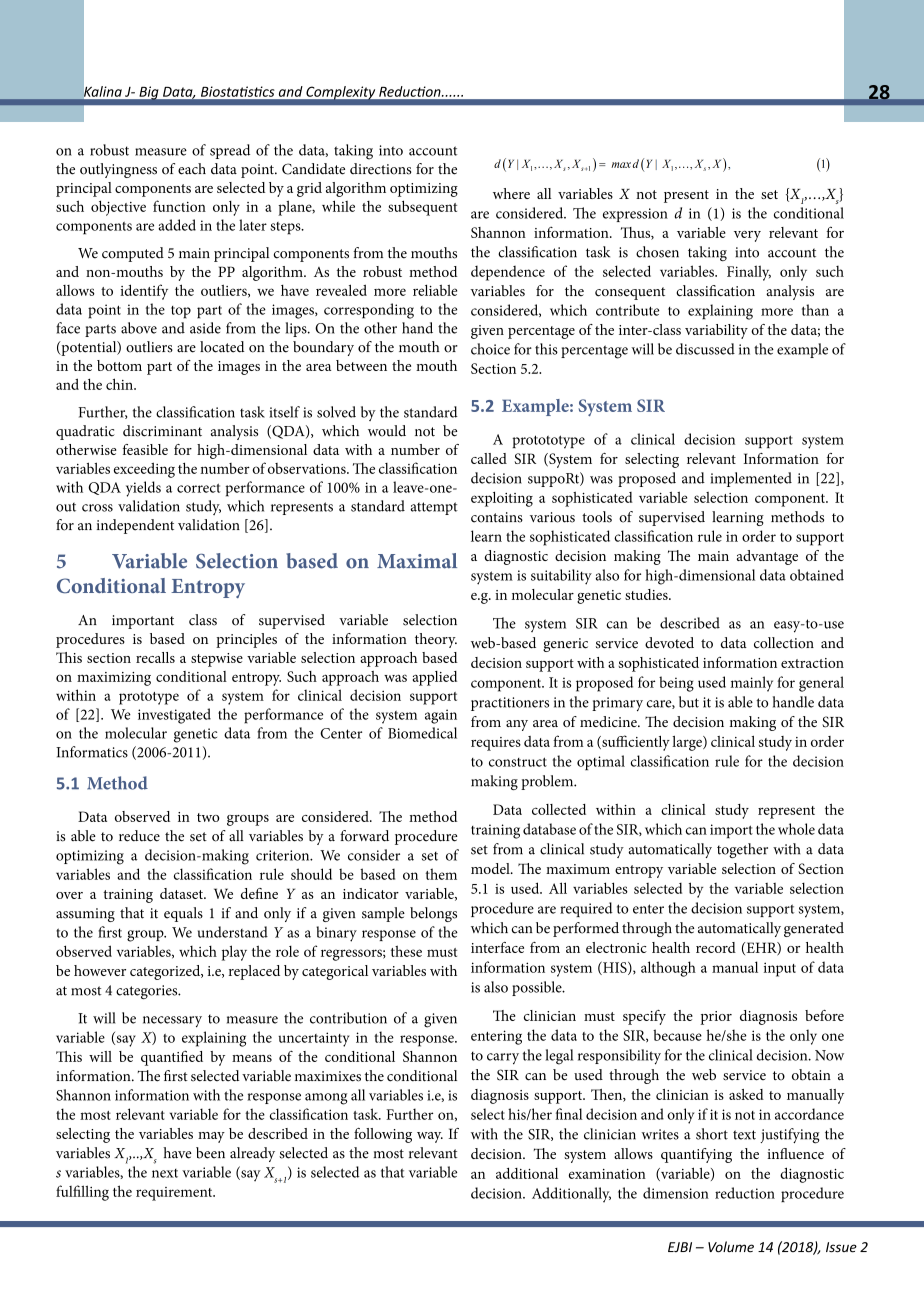  What do you see at coordinates (430, 1137) in the screenshot?
I see `way` at bounding box center [430, 1137].
